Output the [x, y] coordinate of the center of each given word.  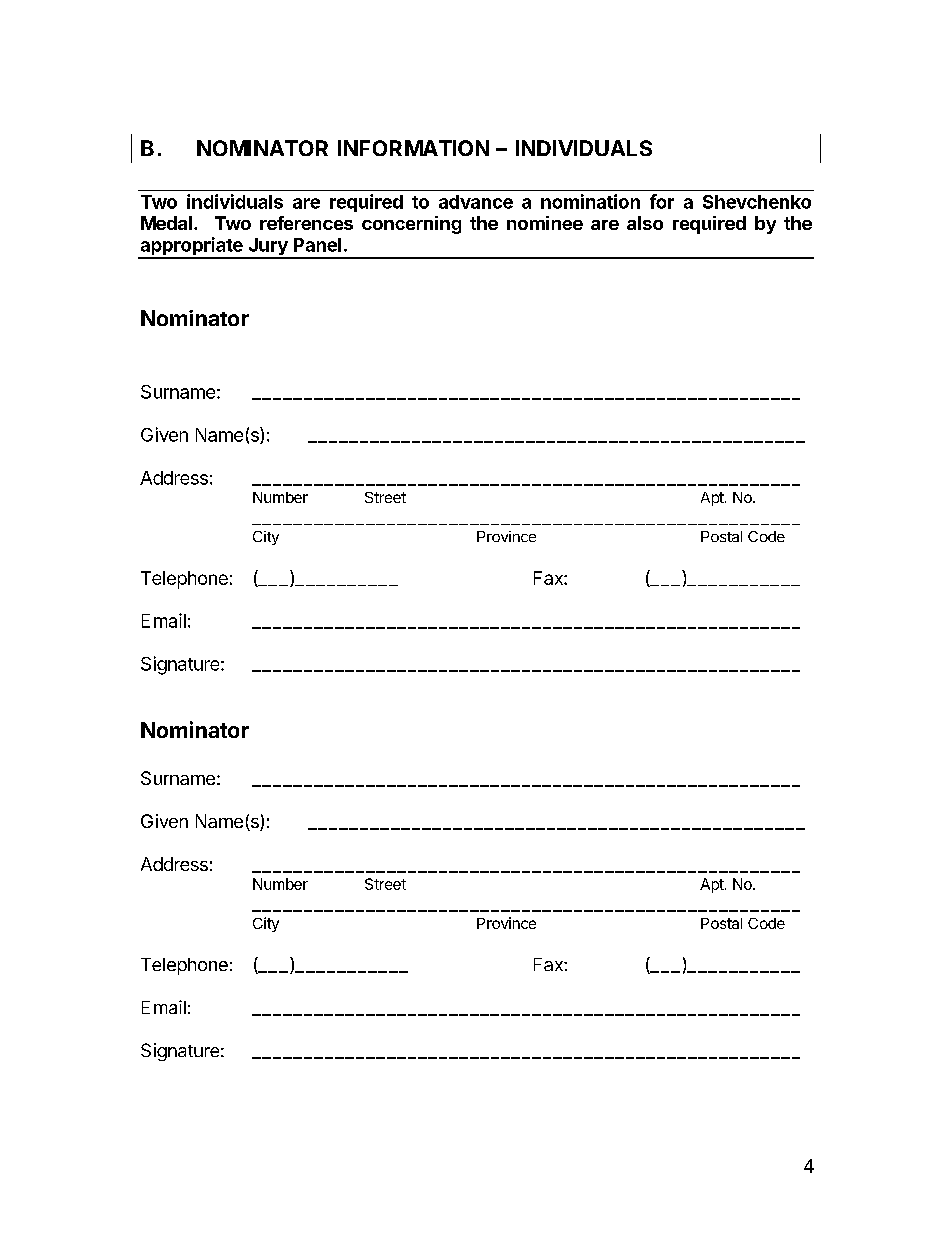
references [306, 223]
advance [476, 202]
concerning [411, 225]
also [645, 223]
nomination [590, 201]
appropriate [191, 247]
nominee [545, 223]
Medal [166, 223]
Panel [317, 245]
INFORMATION [413, 148]
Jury [268, 248]
